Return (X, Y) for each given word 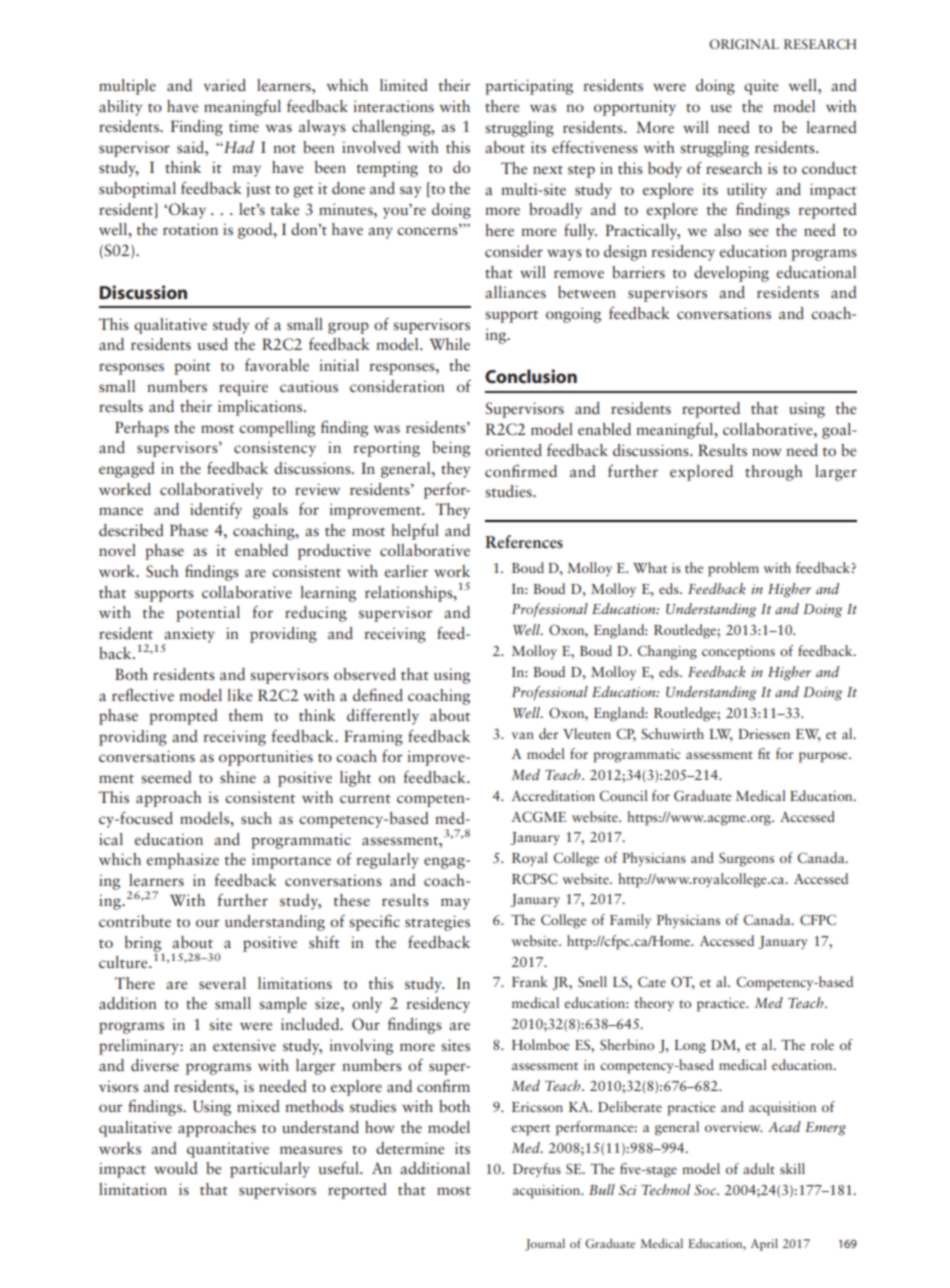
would (176, 1168)
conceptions (738, 653)
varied (225, 85)
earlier (406, 571)
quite (761, 87)
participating (529, 87)
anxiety (188, 636)
